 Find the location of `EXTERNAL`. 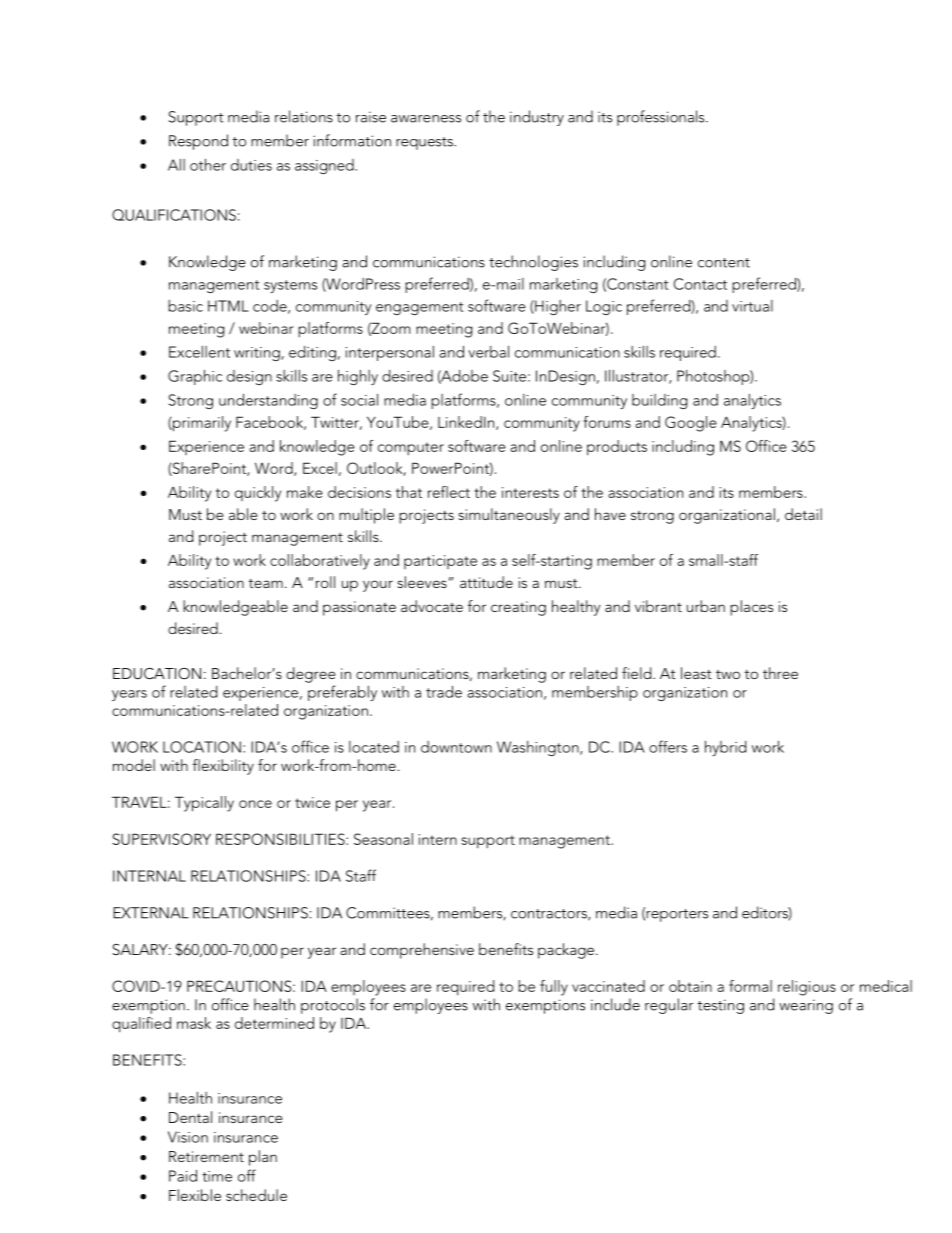

EXTERNAL is located at coordinates (151, 913).
